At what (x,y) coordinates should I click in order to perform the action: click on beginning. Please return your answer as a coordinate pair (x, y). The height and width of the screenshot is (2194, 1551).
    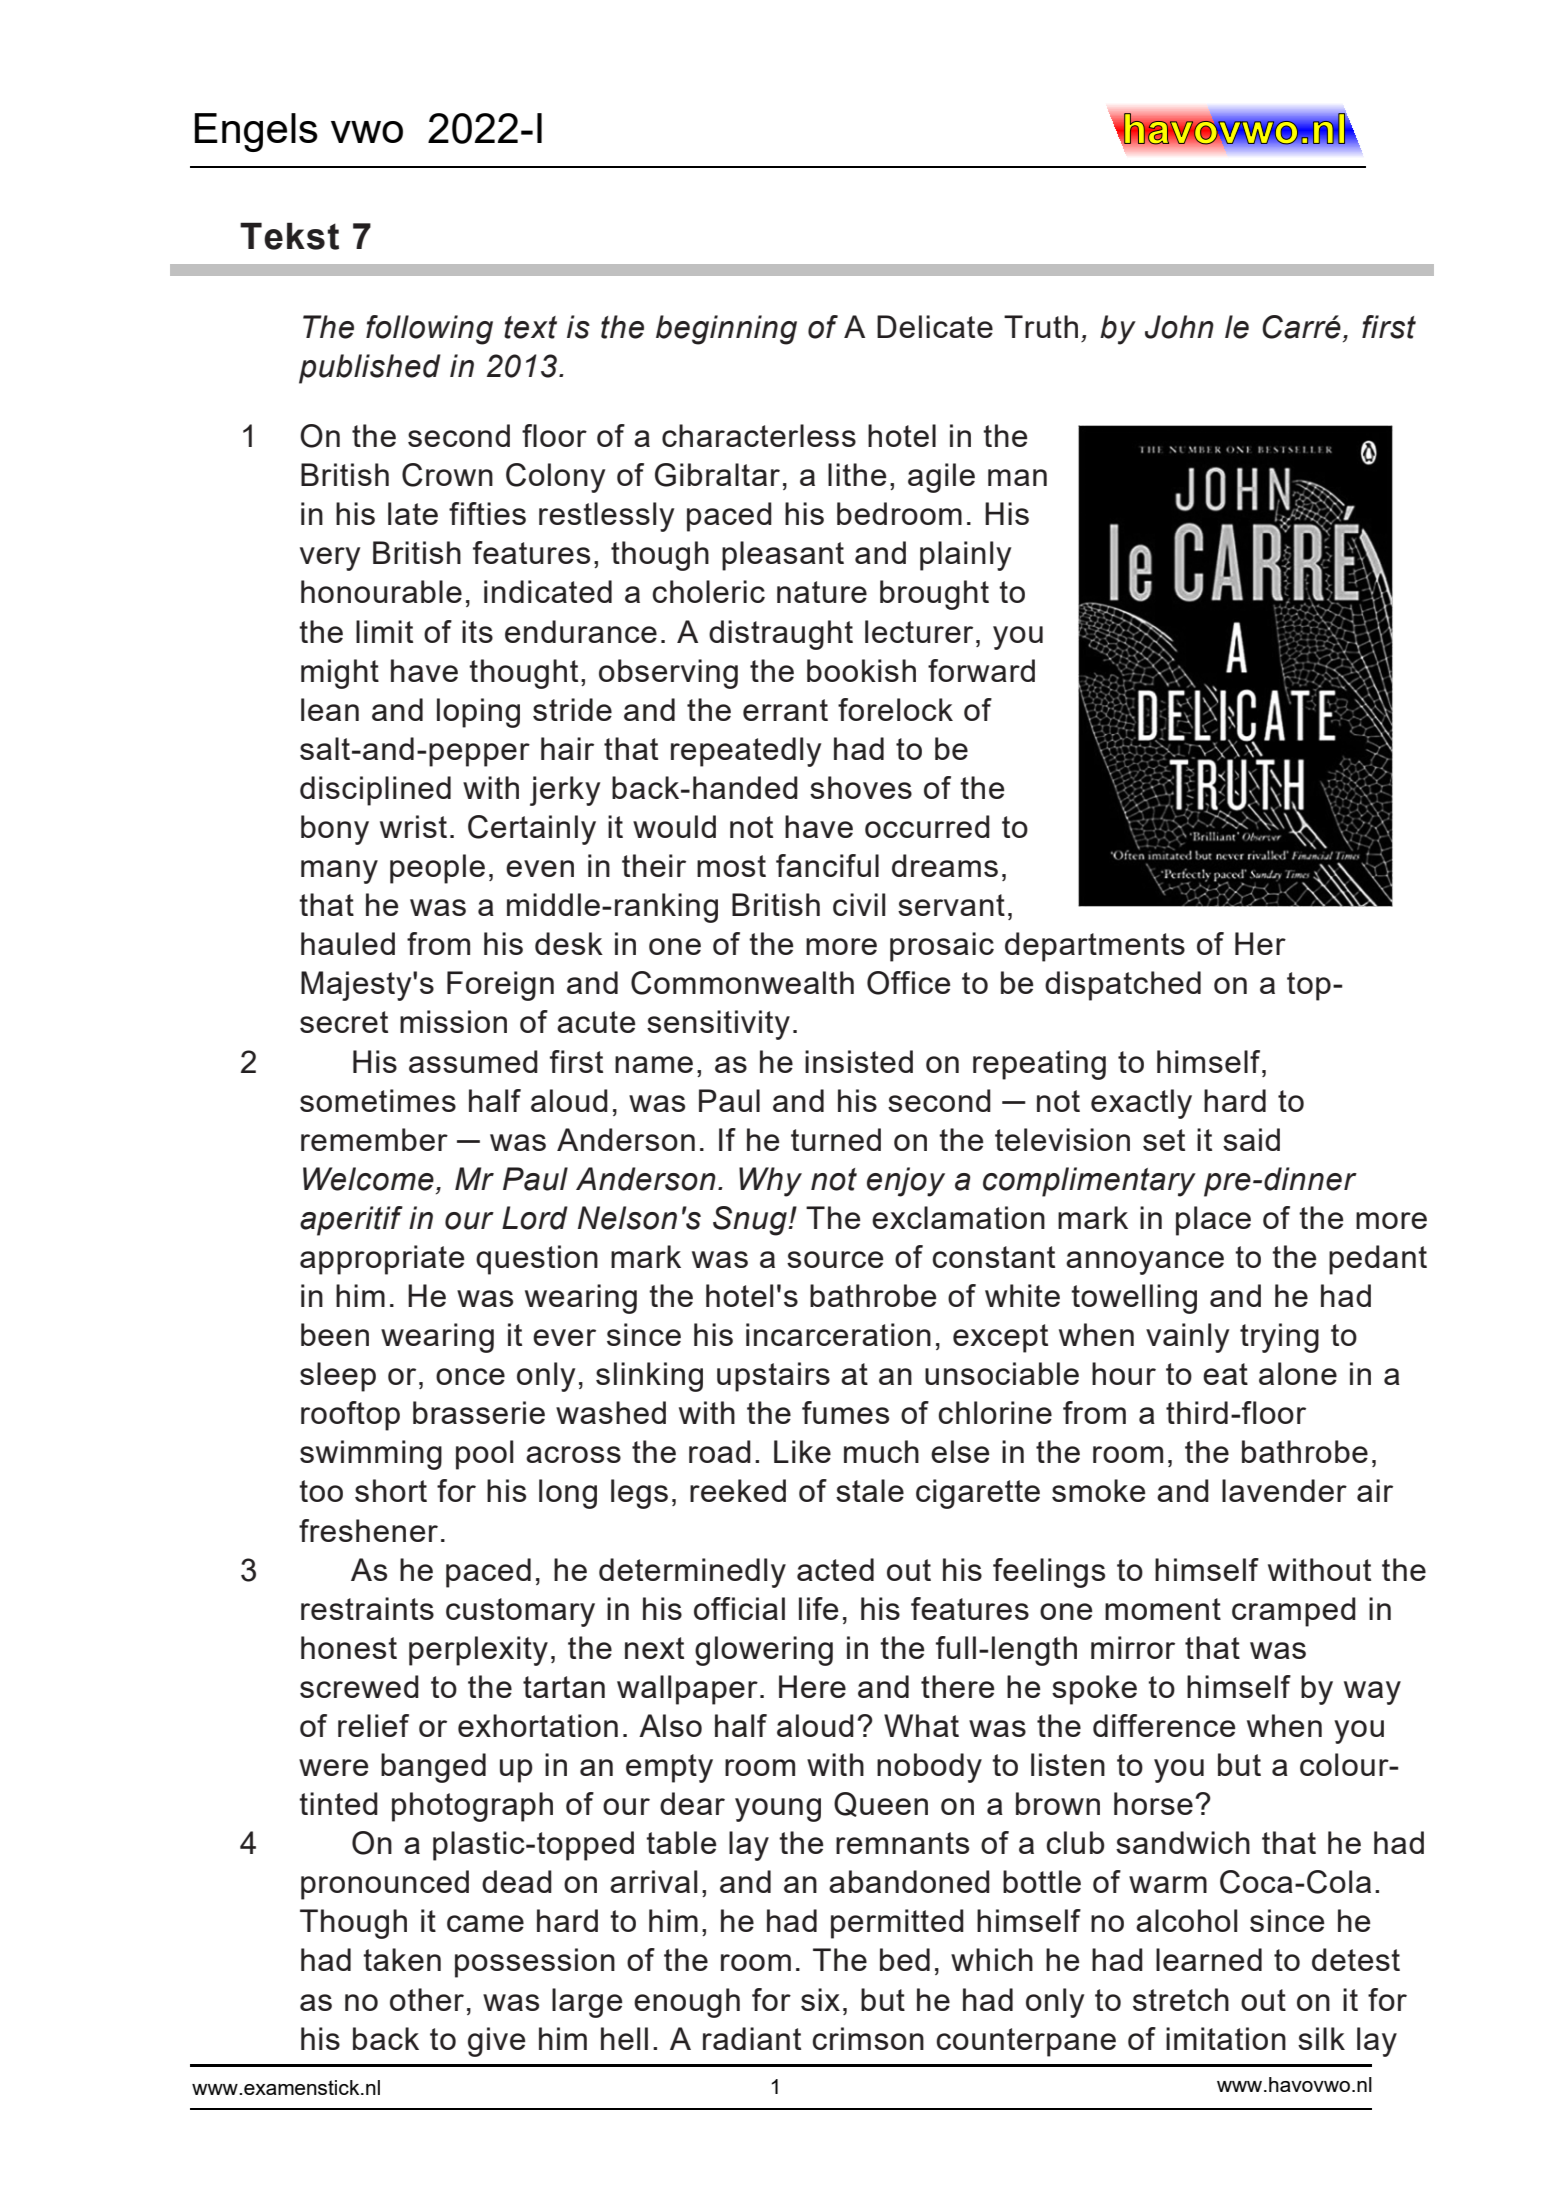
    Looking at the image, I should click on (726, 330).
